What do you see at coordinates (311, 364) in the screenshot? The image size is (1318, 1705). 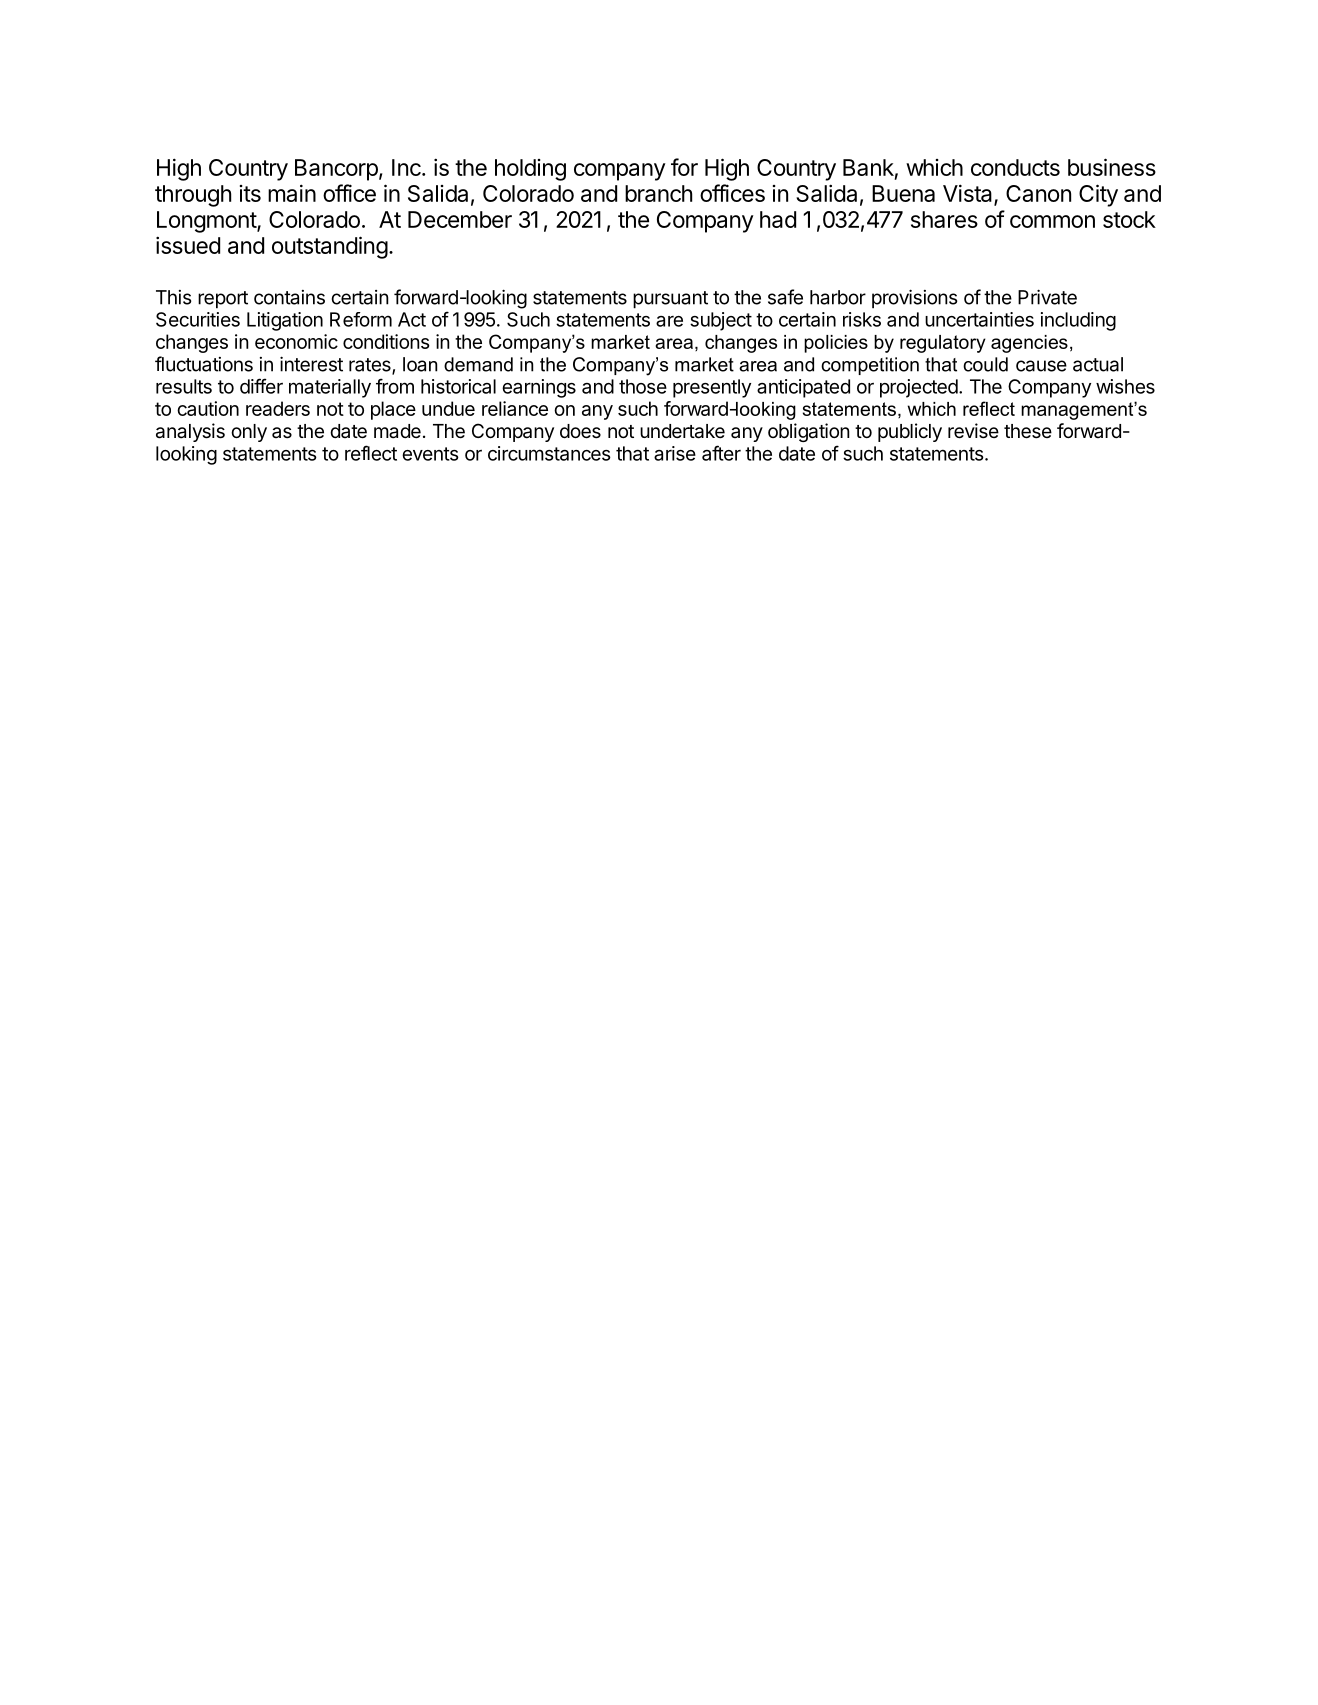 I see `interest` at bounding box center [311, 364].
